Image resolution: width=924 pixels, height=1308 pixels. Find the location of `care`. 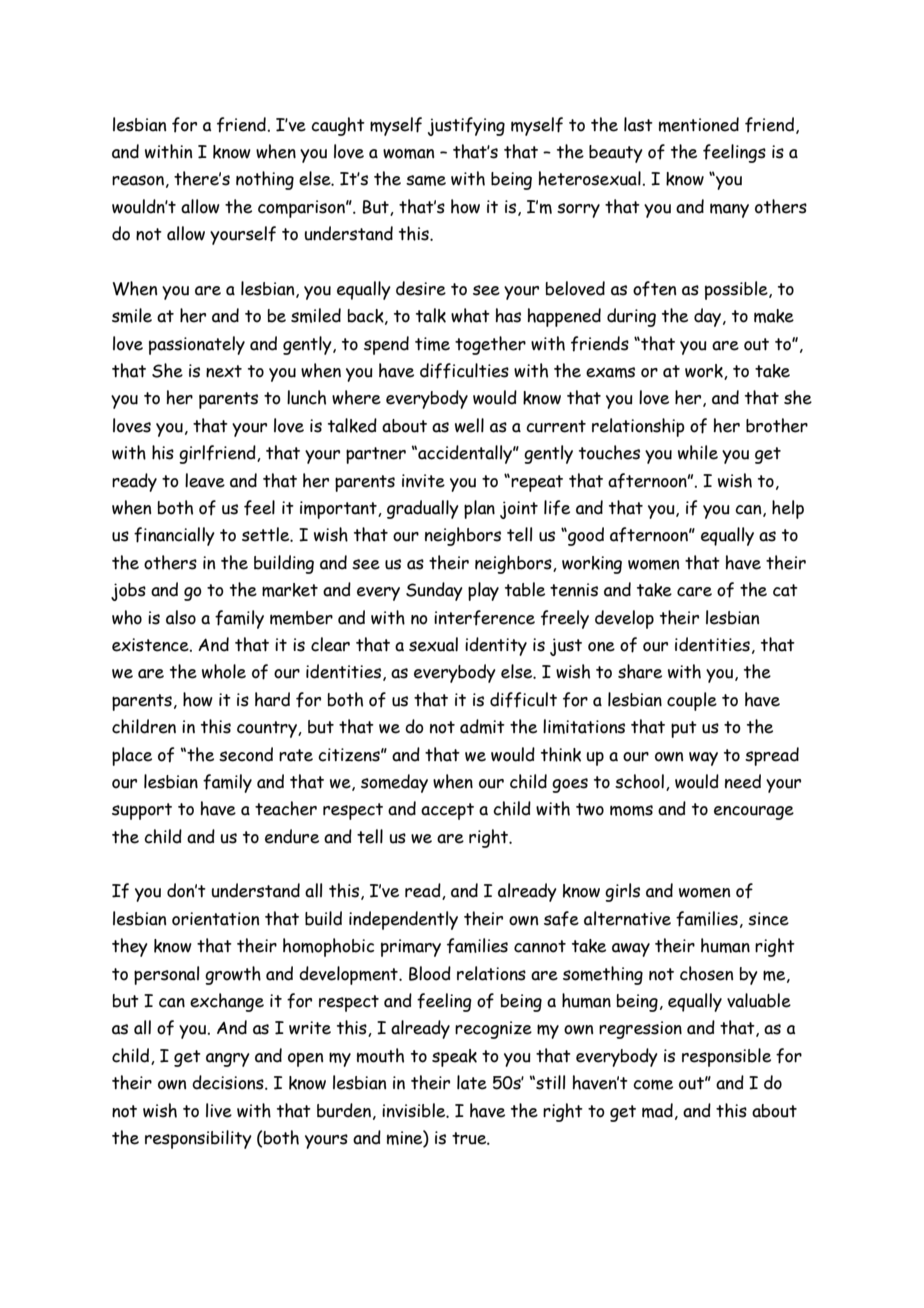

care is located at coordinates (694, 592).
